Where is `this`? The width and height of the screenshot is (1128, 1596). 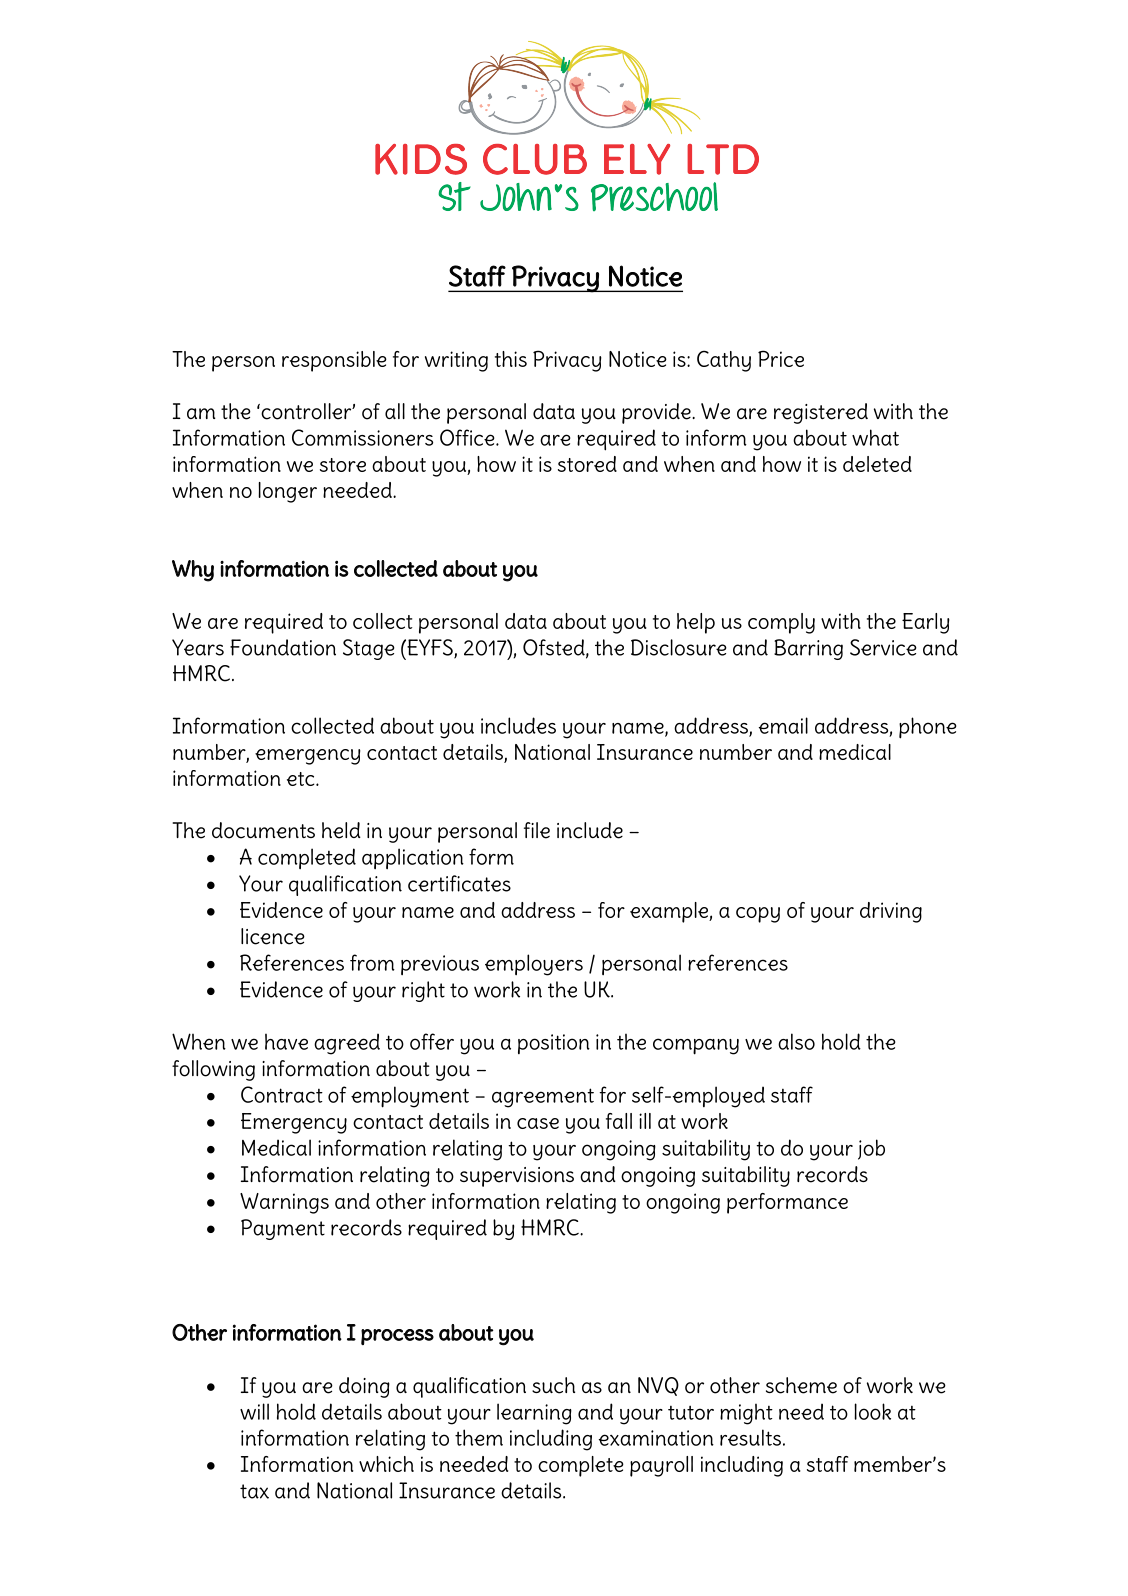
this is located at coordinates (511, 359).
